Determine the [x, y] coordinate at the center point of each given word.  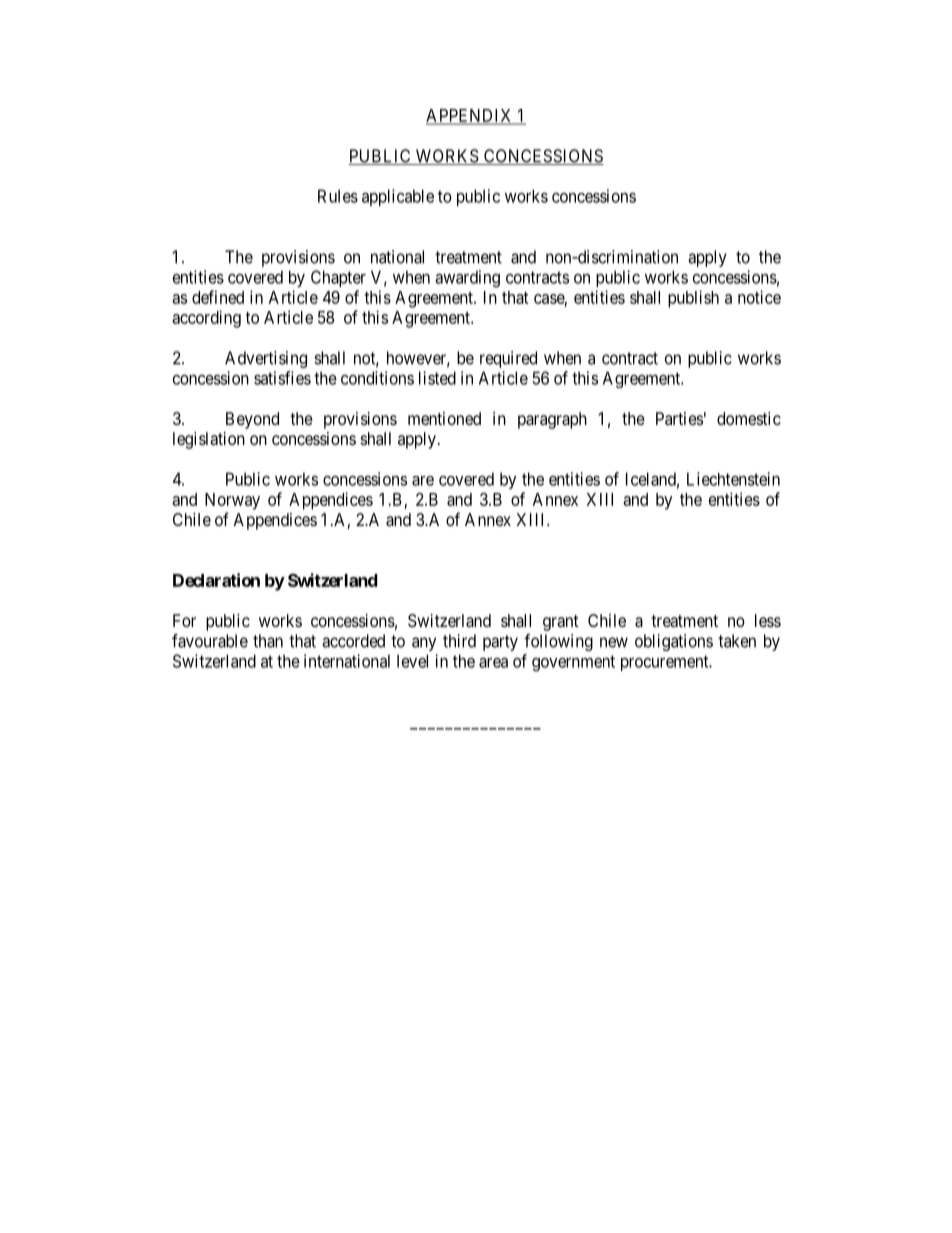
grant [560, 623]
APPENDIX [470, 116]
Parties [679, 418]
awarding [467, 279]
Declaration [216, 580]
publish [693, 299]
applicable [398, 197]
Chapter [338, 278]
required [508, 359]
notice [759, 297]
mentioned [444, 418]
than [268, 641]
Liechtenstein [733, 479]
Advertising [266, 359]
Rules [338, 196]
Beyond [252, 420]
